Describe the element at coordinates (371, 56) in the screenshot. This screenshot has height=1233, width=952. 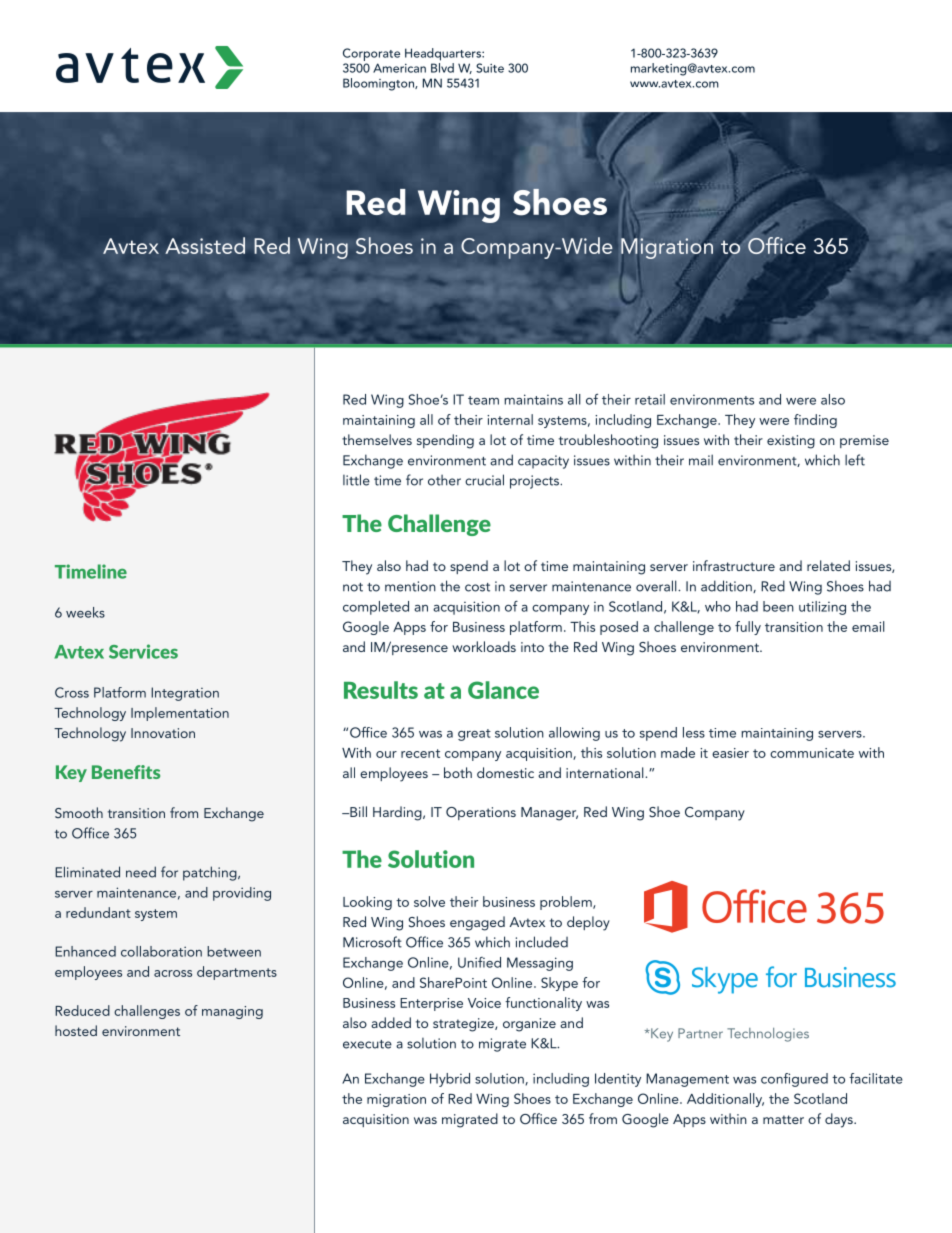
I see `Corporate` at that location.
